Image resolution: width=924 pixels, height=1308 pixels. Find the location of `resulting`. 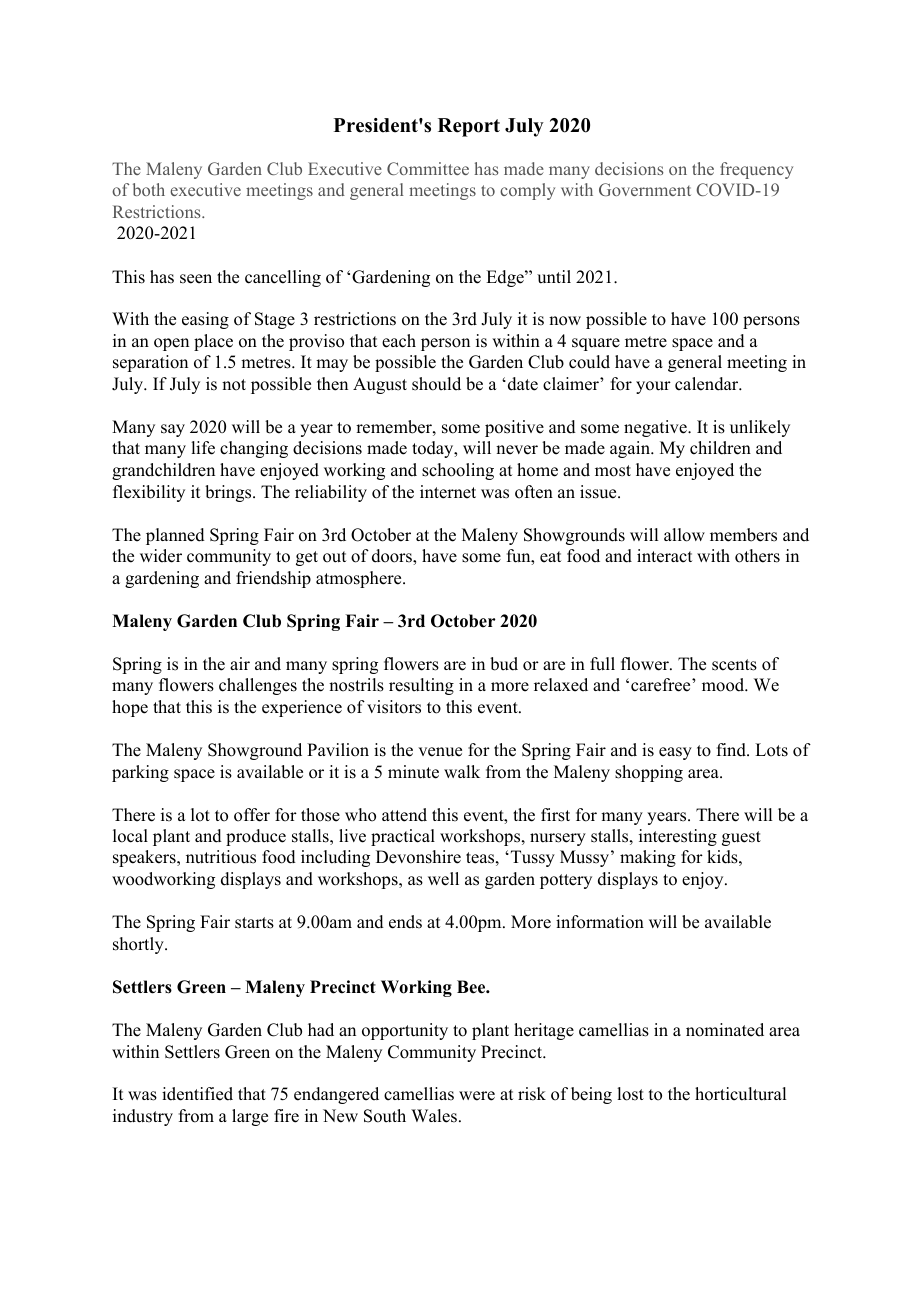

resulting is located at coordinates (421, 686).
